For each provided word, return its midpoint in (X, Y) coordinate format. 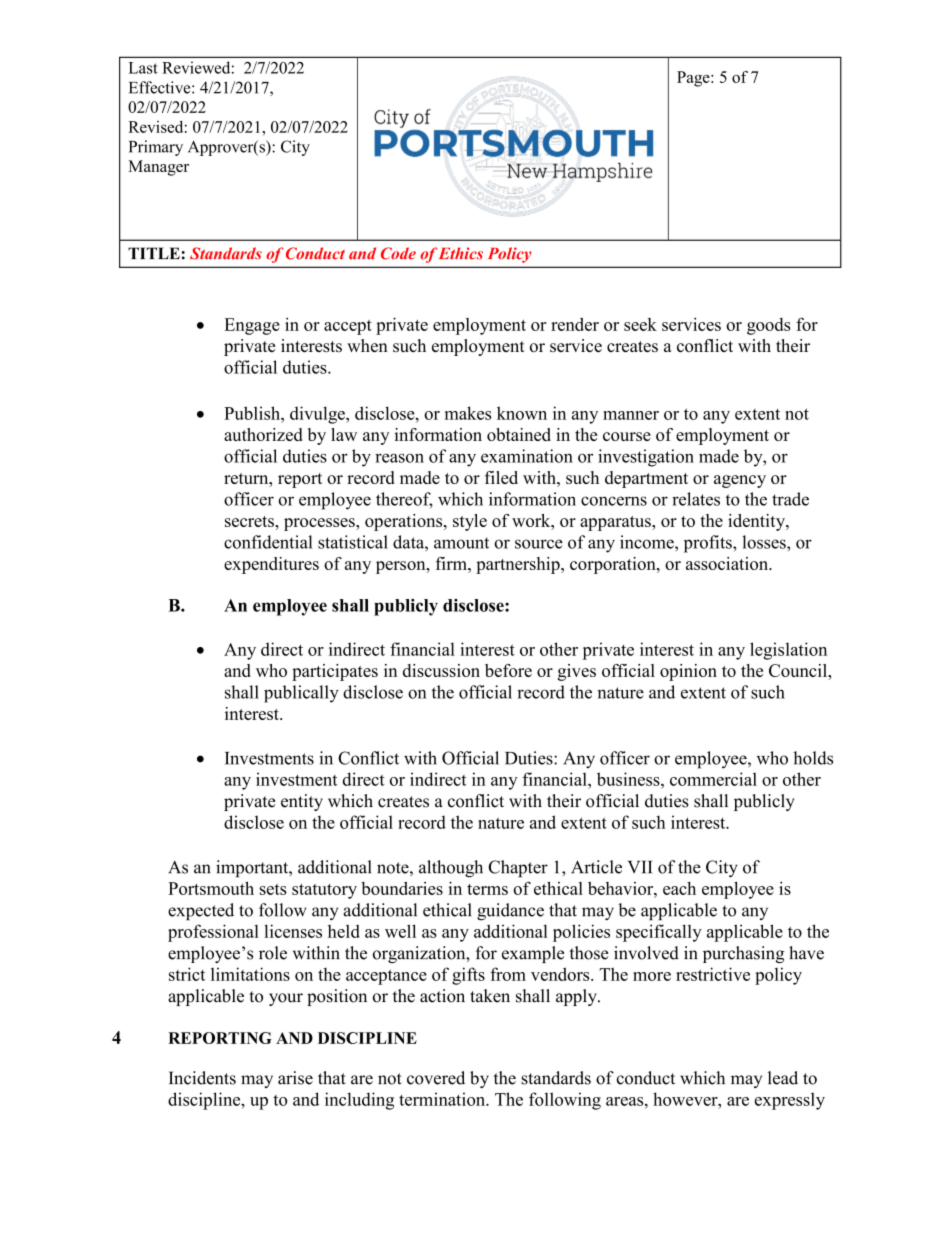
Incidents (202, 1078)
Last (143, 68)
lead (783, 1078)
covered (436, 1078)
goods (769, 326)
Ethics (461, 253)
